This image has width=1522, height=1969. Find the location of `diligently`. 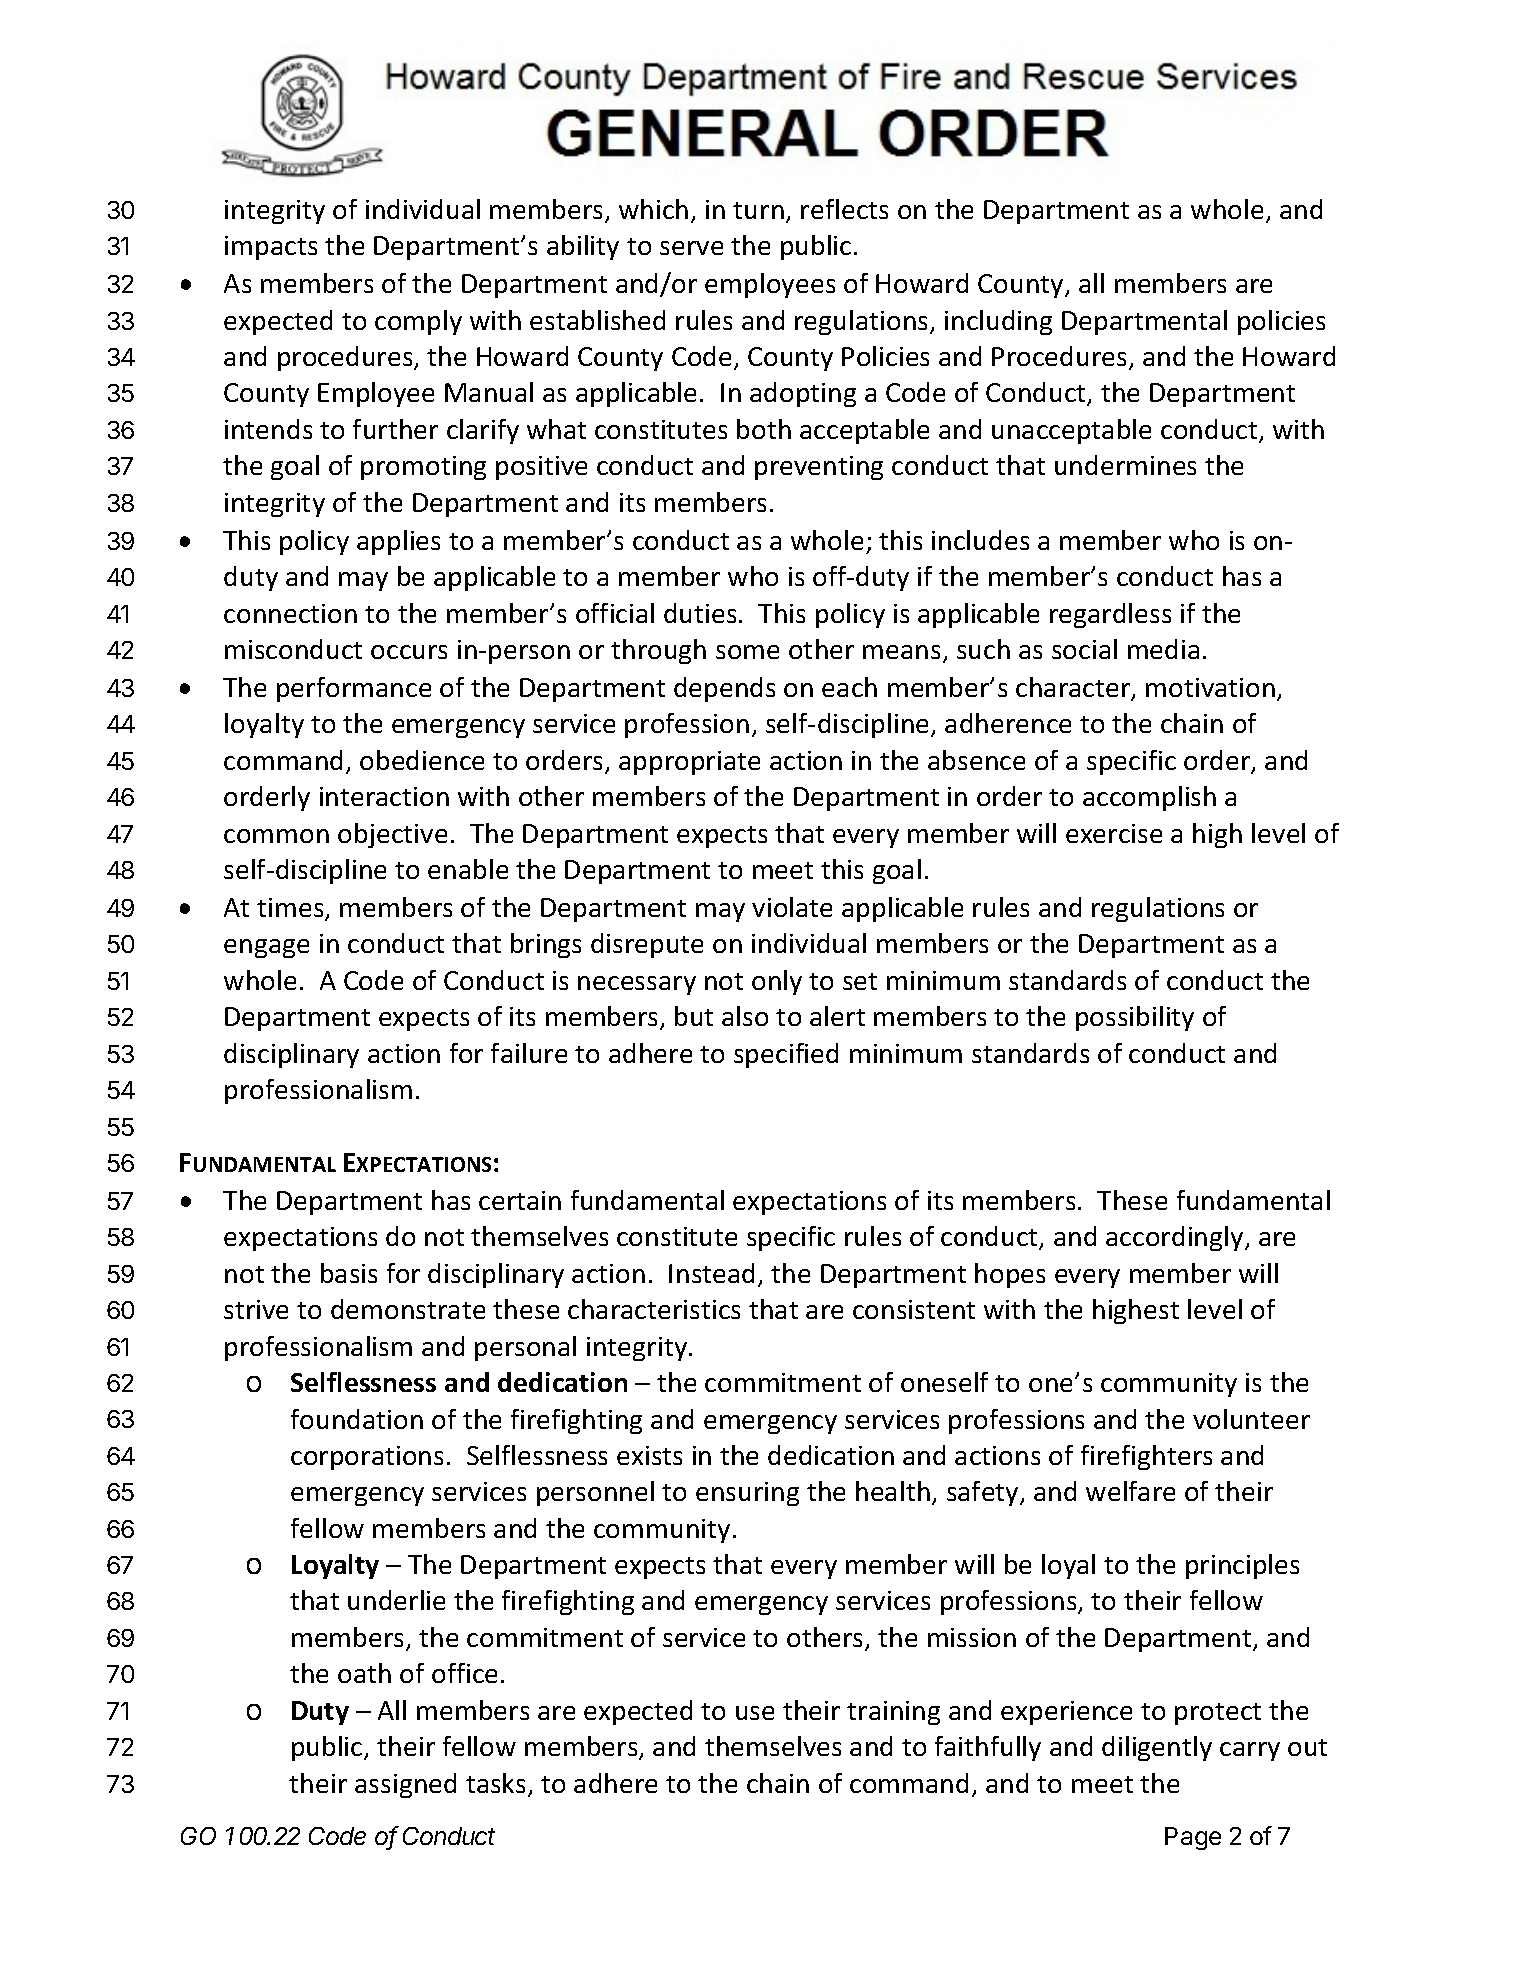

diligently is located at coordinates (1157, 1748).
